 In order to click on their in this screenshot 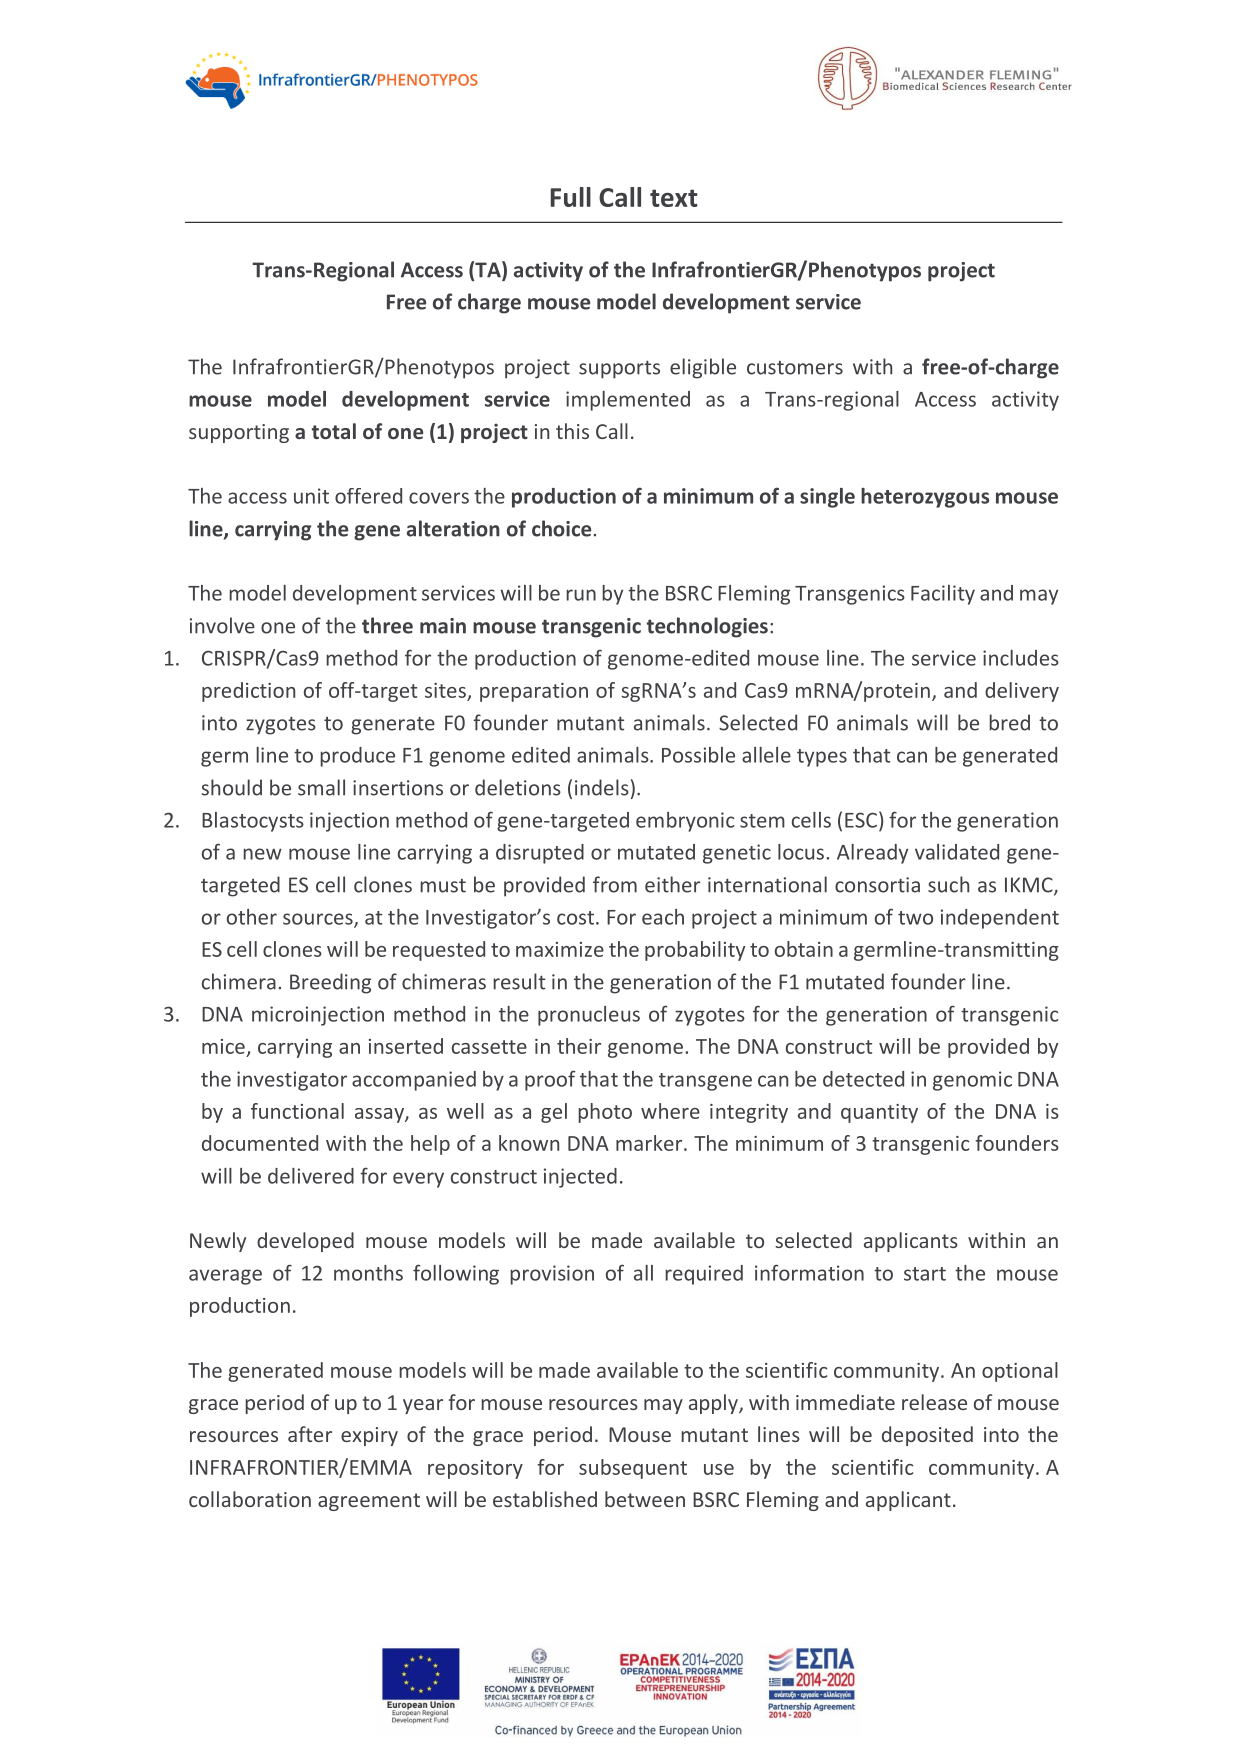, I will do `click(579, 1046)`.
